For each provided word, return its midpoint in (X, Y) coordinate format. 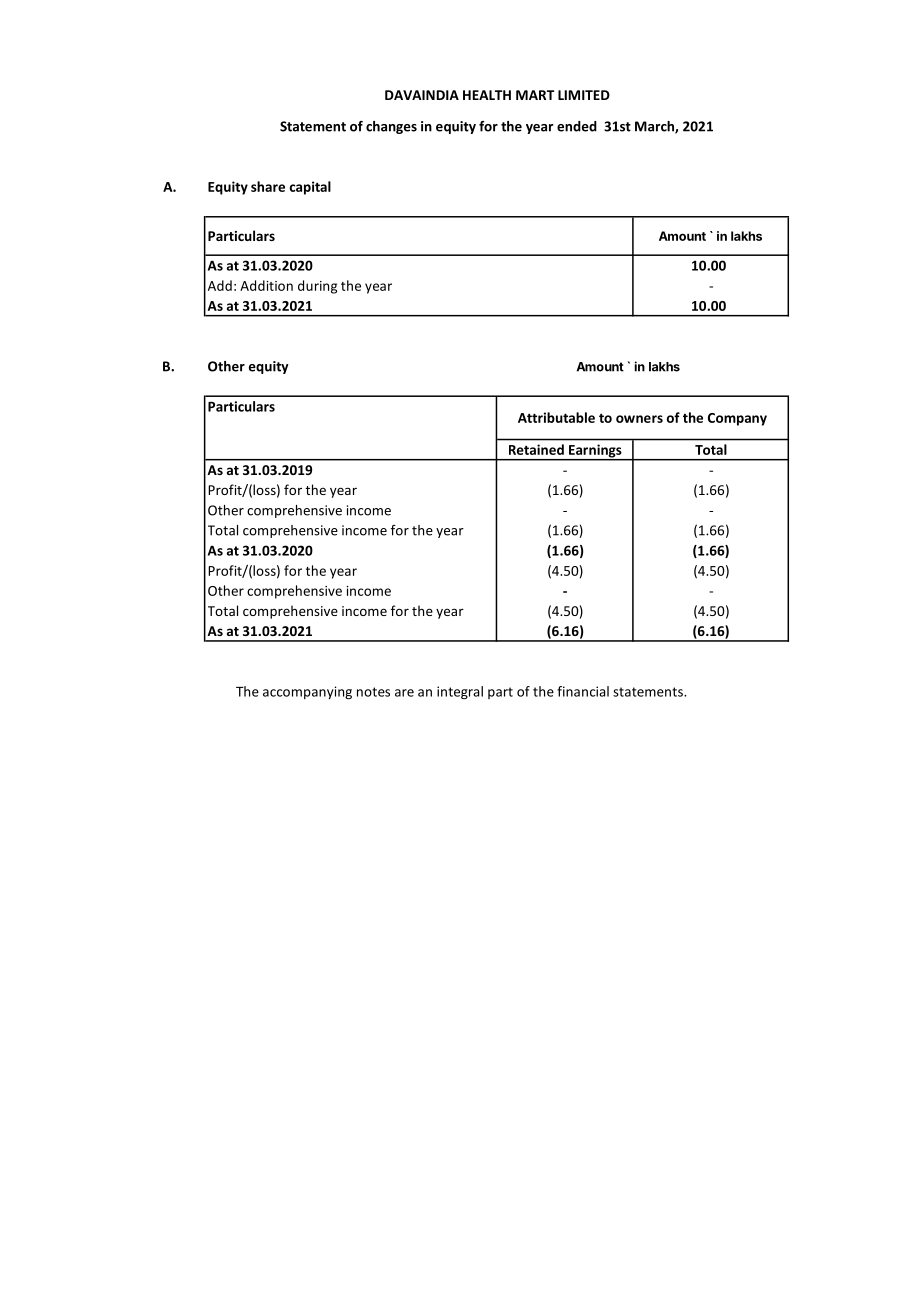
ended (577, 126)
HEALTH (487, 95)
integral (460, 692)
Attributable (556, 417)
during (317, 287)
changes (391, 127)
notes (373, 692)
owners (639, 419)
